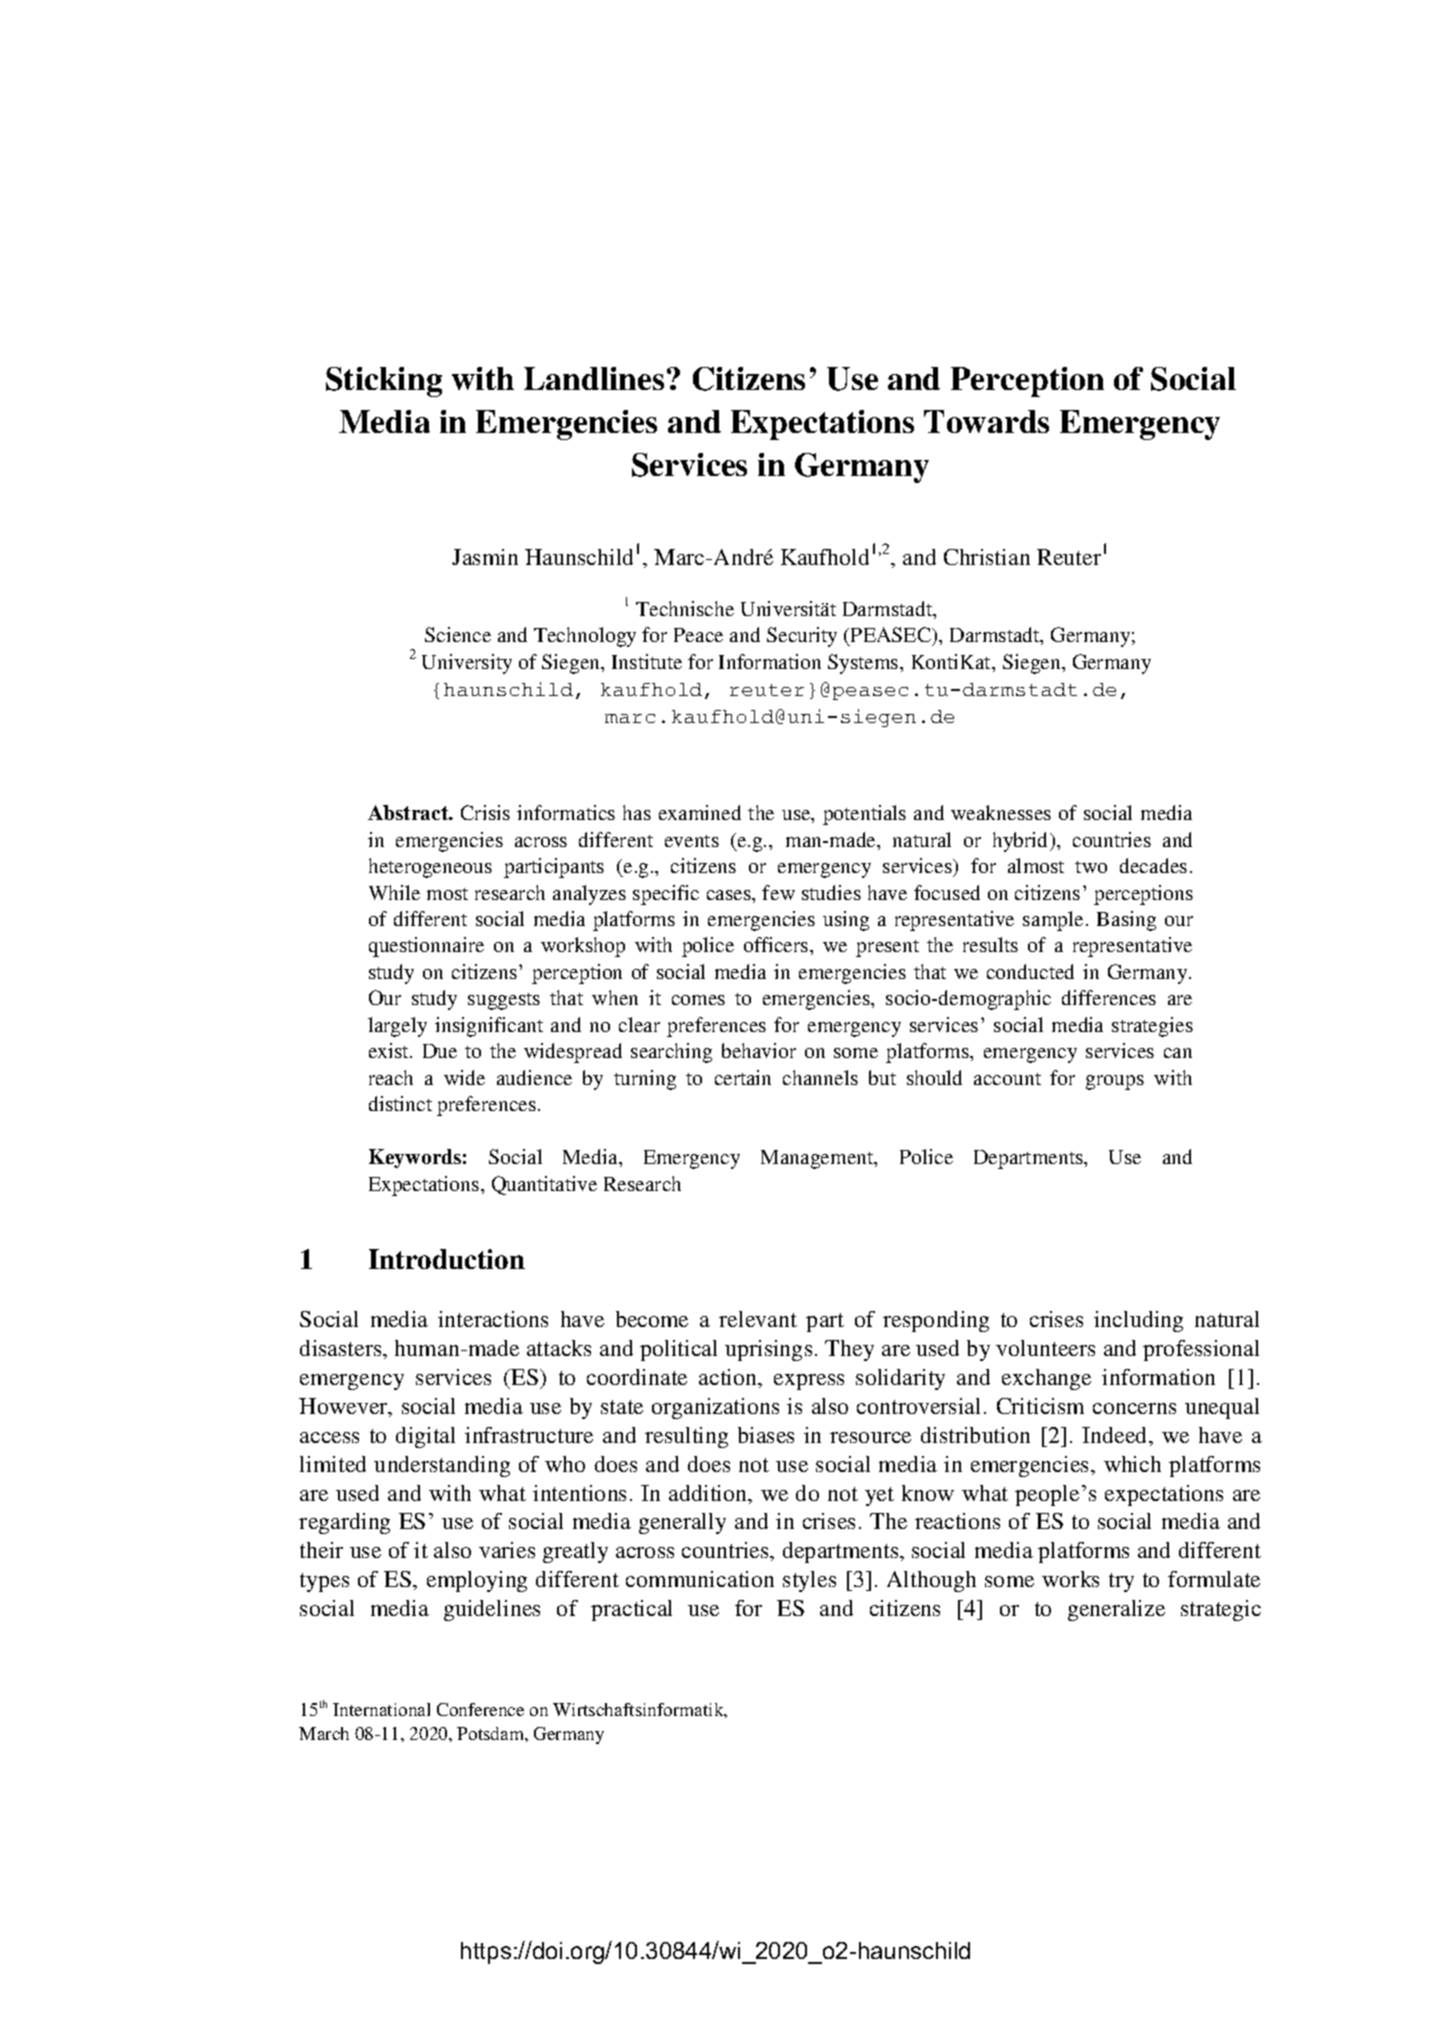 The width and height of the screenshot is (1432, 2025). What do you see at coordinates (986, 421) in the screenshot?
I see `Towards` at bounding box center [986, 421].
